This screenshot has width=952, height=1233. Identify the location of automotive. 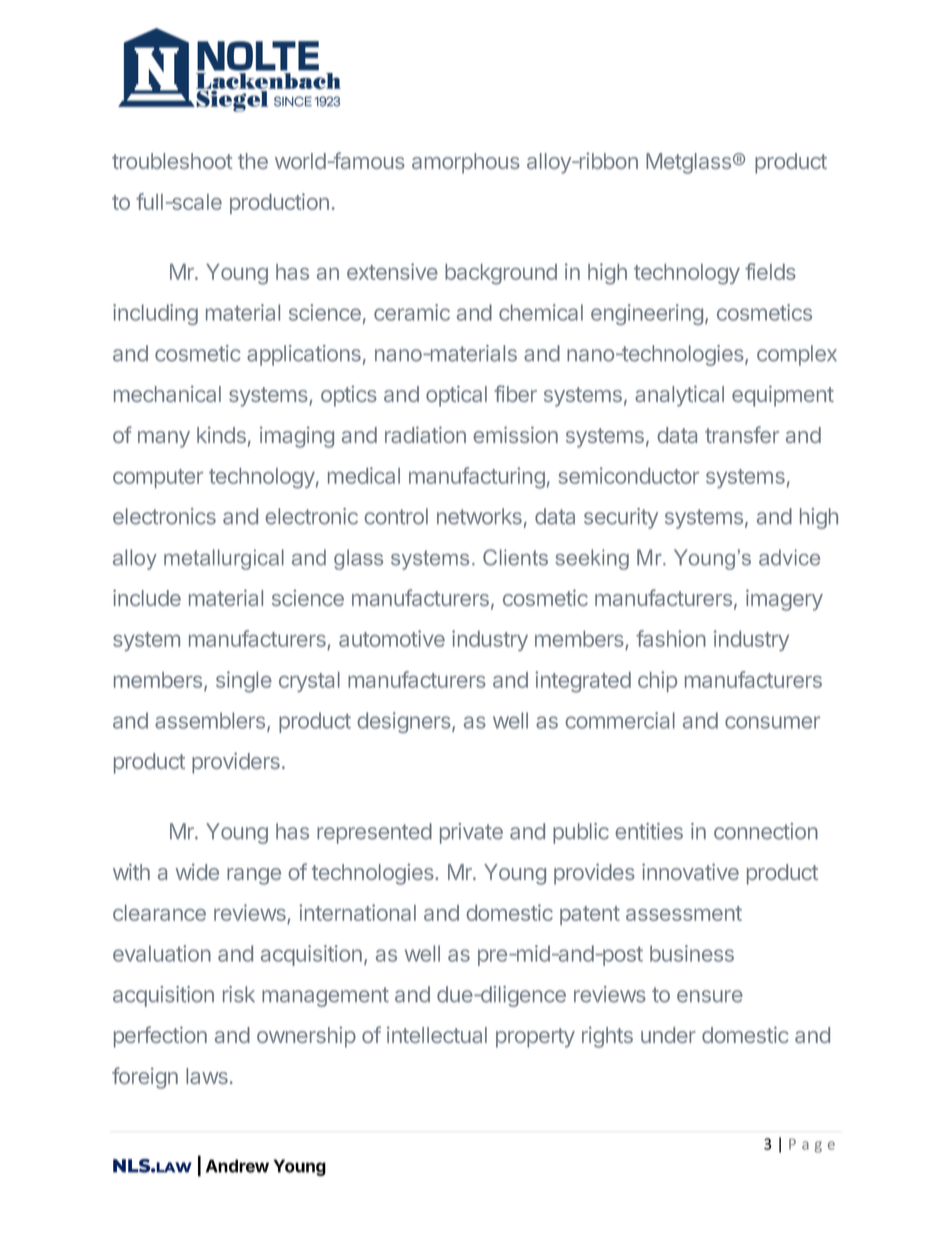
(392, 638).
